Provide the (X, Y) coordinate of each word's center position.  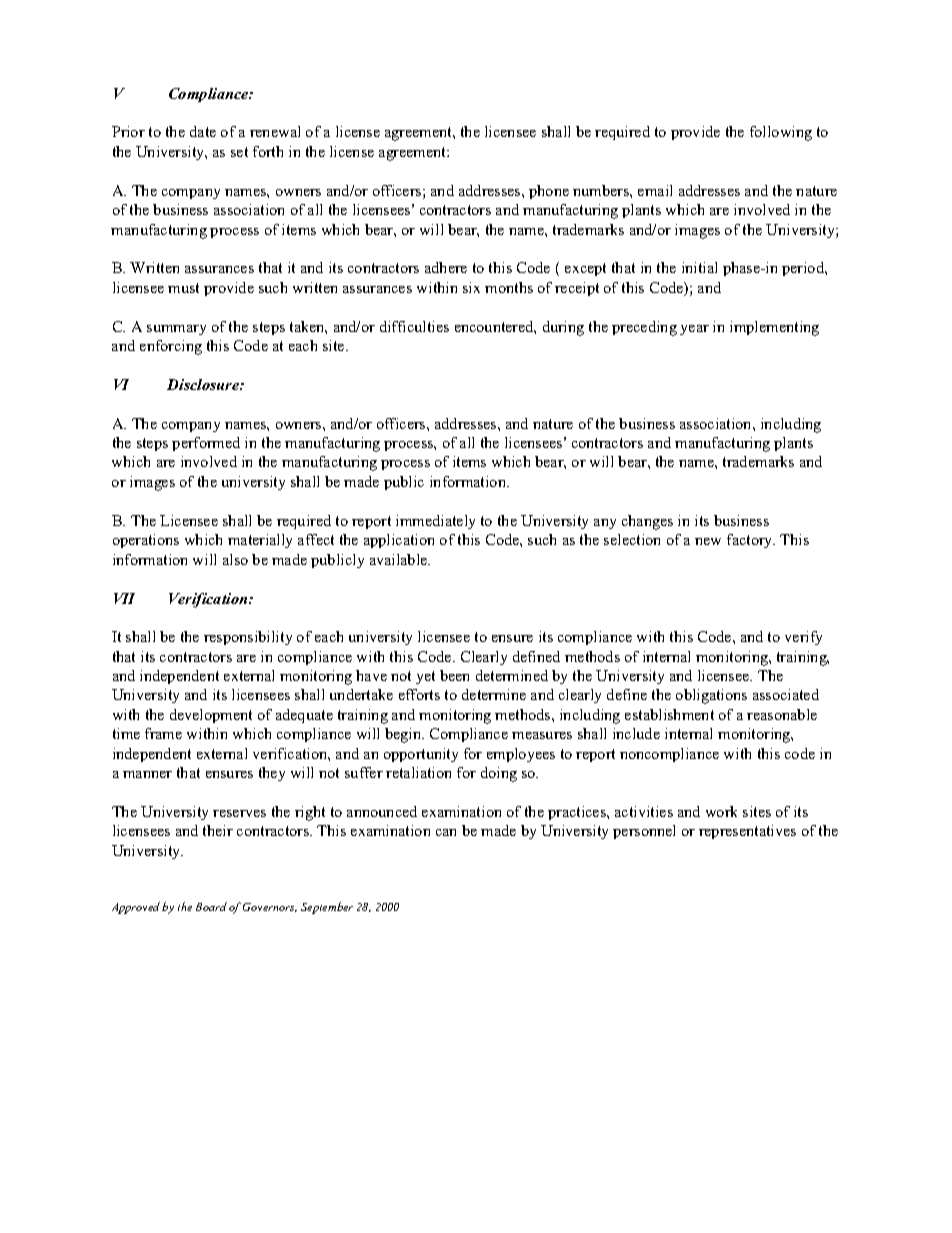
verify (803, 638)
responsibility (248, 638)
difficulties (414, 326)
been (454, 675)
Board (211, 906)
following (781, 133)
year (694, 330)
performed (206, 444)
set (239, 152)
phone (549, 192)
